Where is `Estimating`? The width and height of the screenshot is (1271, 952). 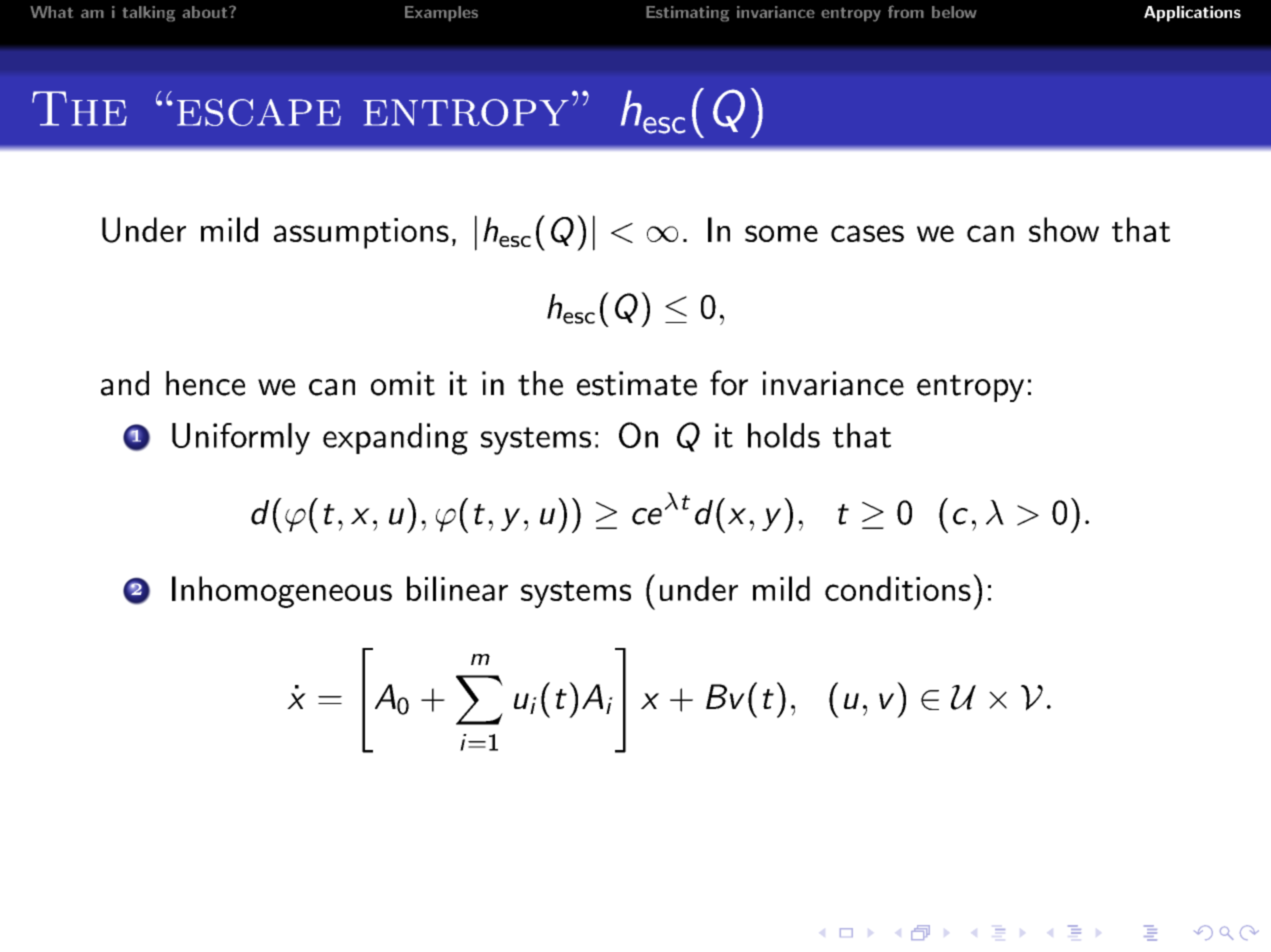
Estimating is located at coordinates (687, 14).
